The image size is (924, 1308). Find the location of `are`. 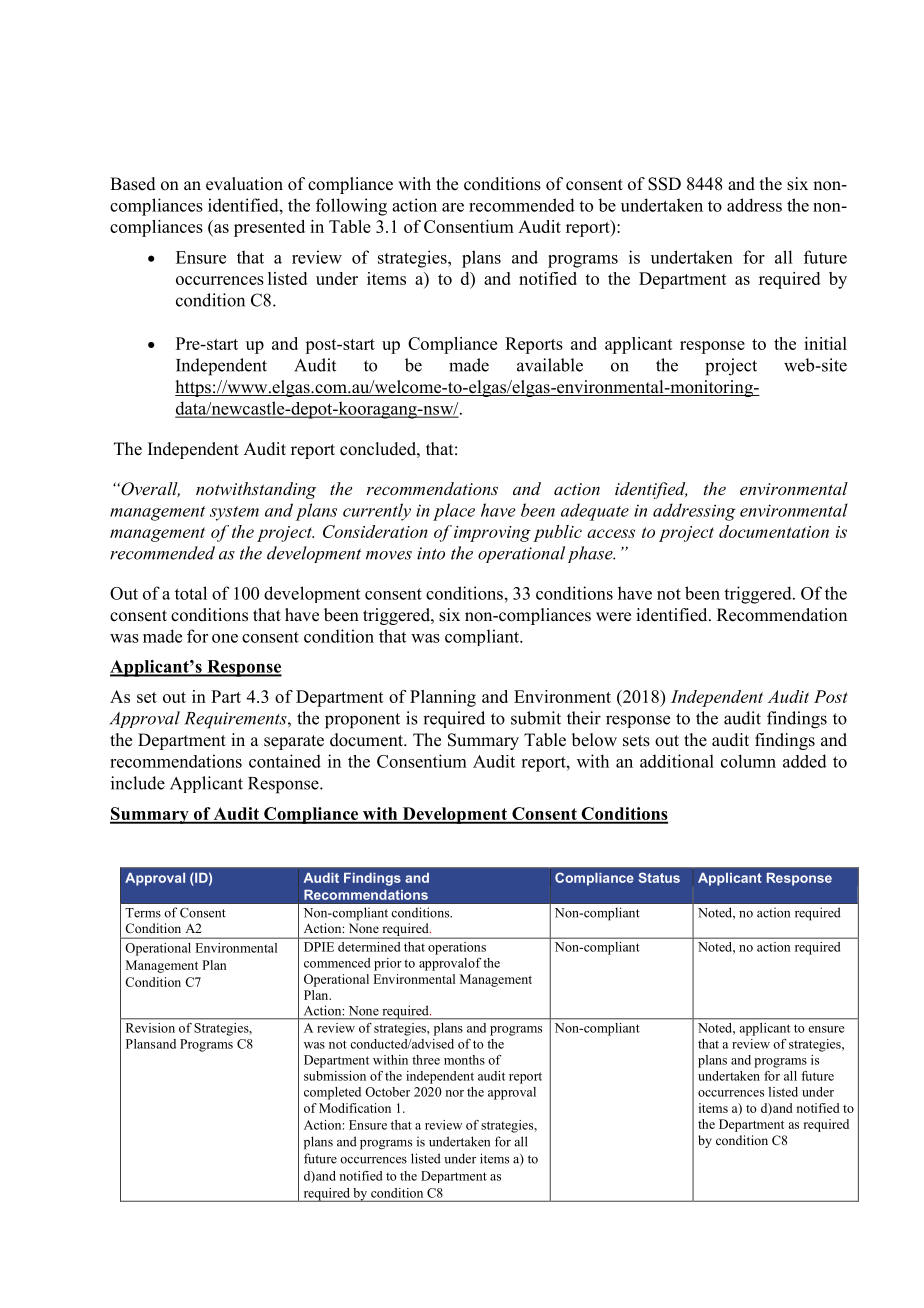

are is located at coordinates (453, 207).
